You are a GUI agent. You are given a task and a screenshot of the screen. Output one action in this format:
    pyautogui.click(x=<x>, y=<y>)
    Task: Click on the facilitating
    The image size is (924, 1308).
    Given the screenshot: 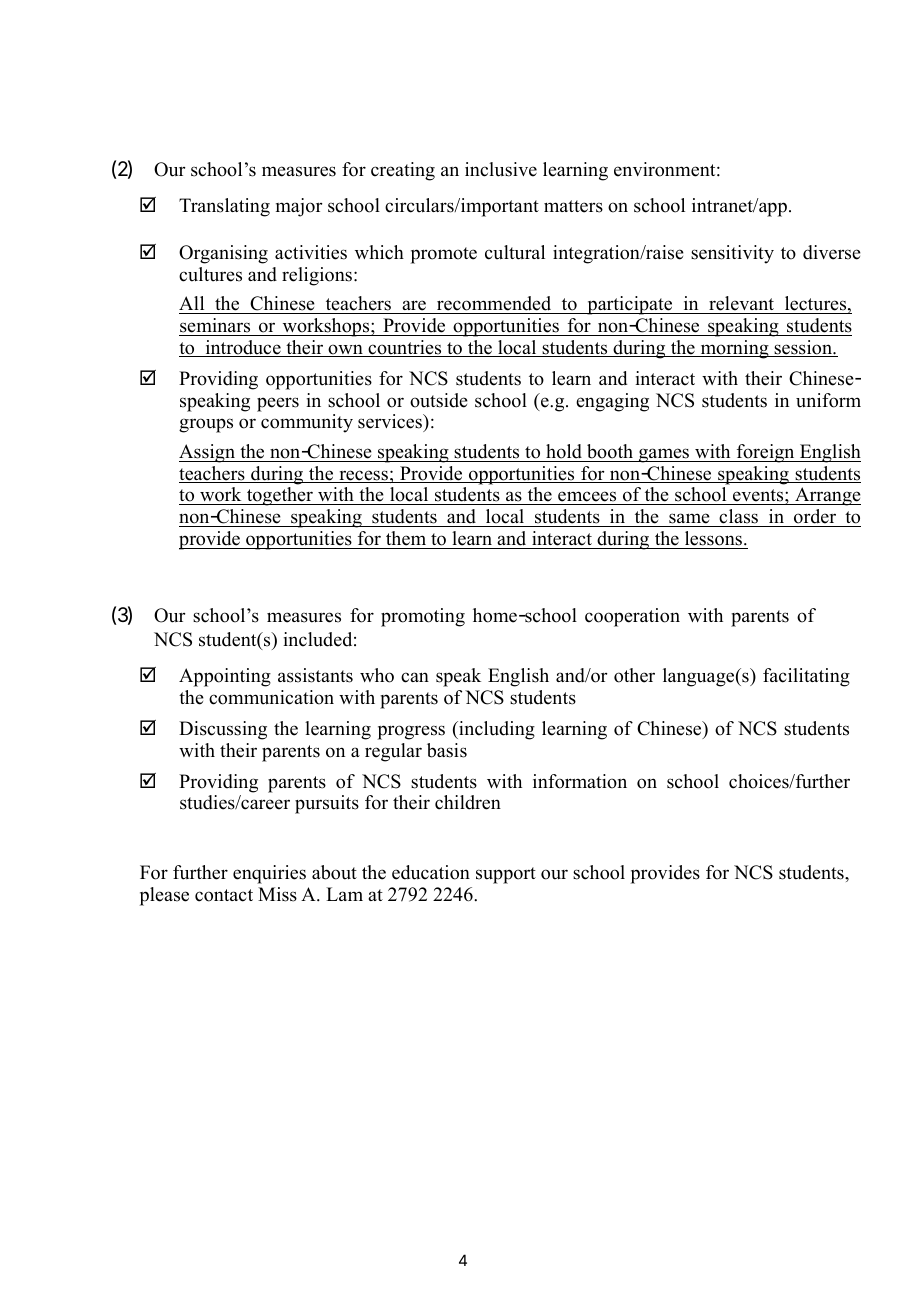 What is the action you would take?
    pyautogui.click(x=806, y=677)
